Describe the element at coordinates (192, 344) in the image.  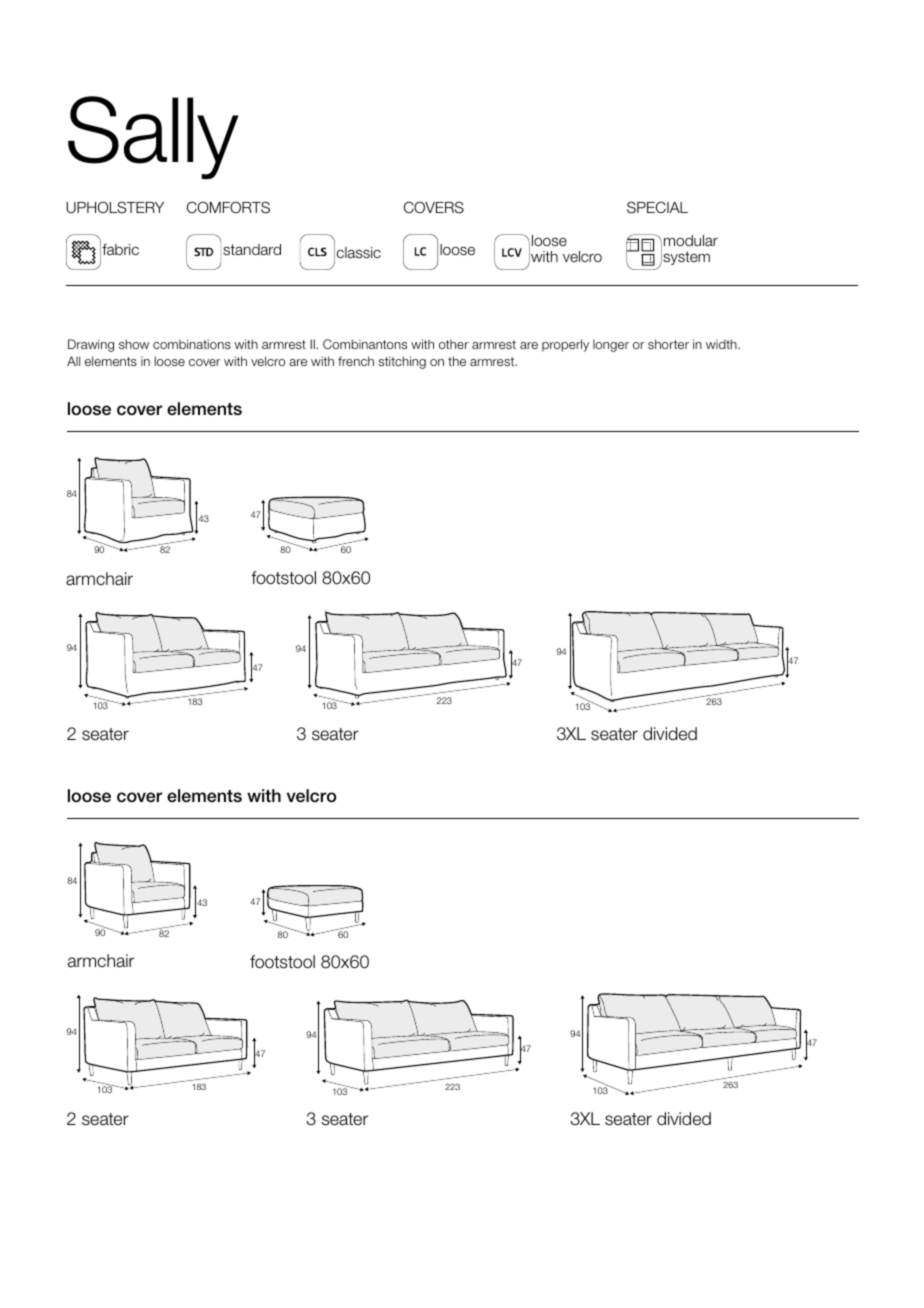
I see `combinations` at that location.
